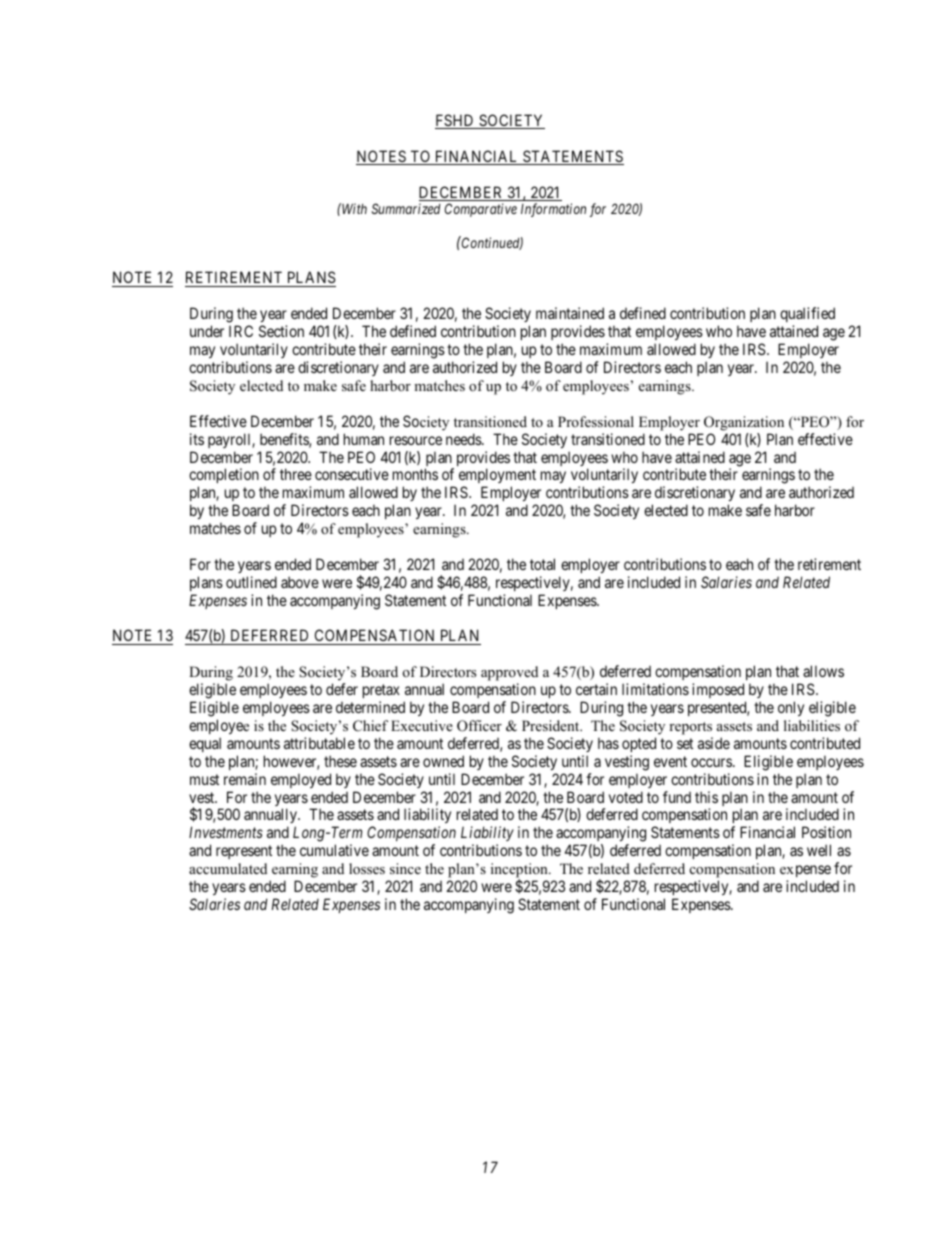 This screenshot has height=1233, width=952. Describe the element at coordinates (807, 314) in the screenshot. I see `qualified` at that location.
